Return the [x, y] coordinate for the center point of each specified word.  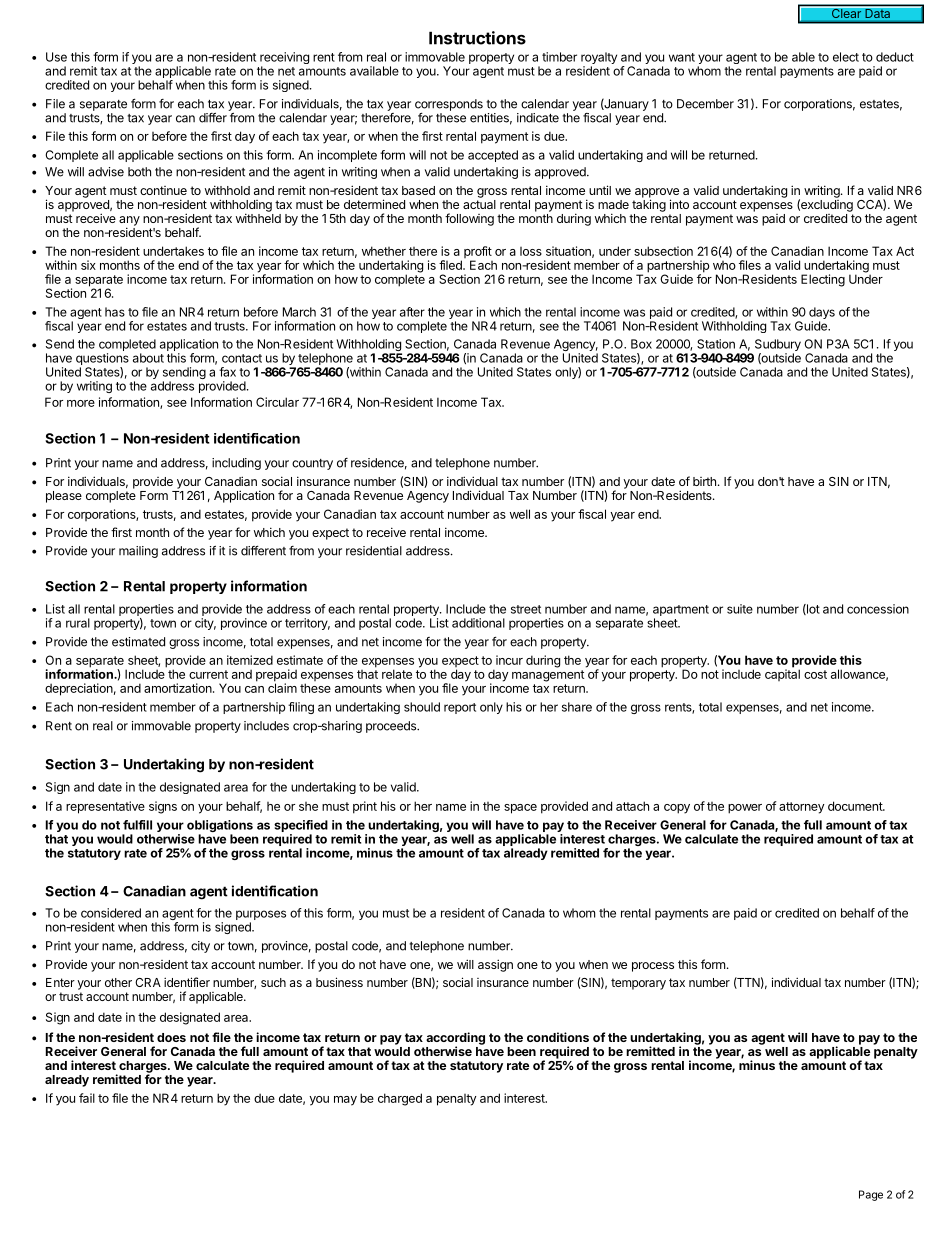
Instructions [477, 38]
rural [78, 623]
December [705, 104]
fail [87, 1098]
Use [56, 57]
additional [478, 623]
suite [740, 609]
